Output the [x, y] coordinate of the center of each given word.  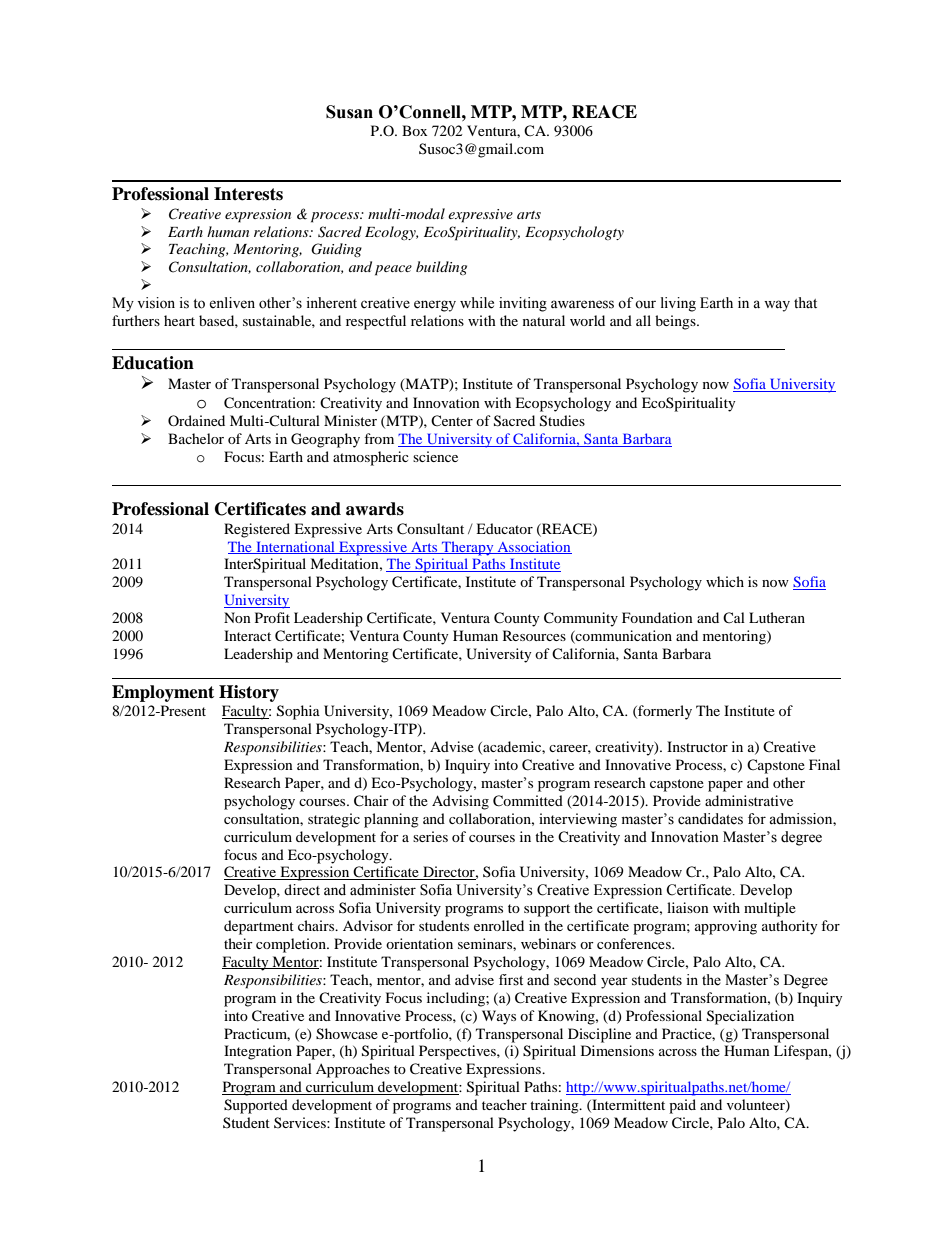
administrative [749, 800]
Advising [460, 802]
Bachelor [196, 438]
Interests [248, 194]
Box [414, 130]
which [725, 581]
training [555, 1106]
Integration [258, 1052]
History [249, 693]
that [805, 302]
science [435, 456]
